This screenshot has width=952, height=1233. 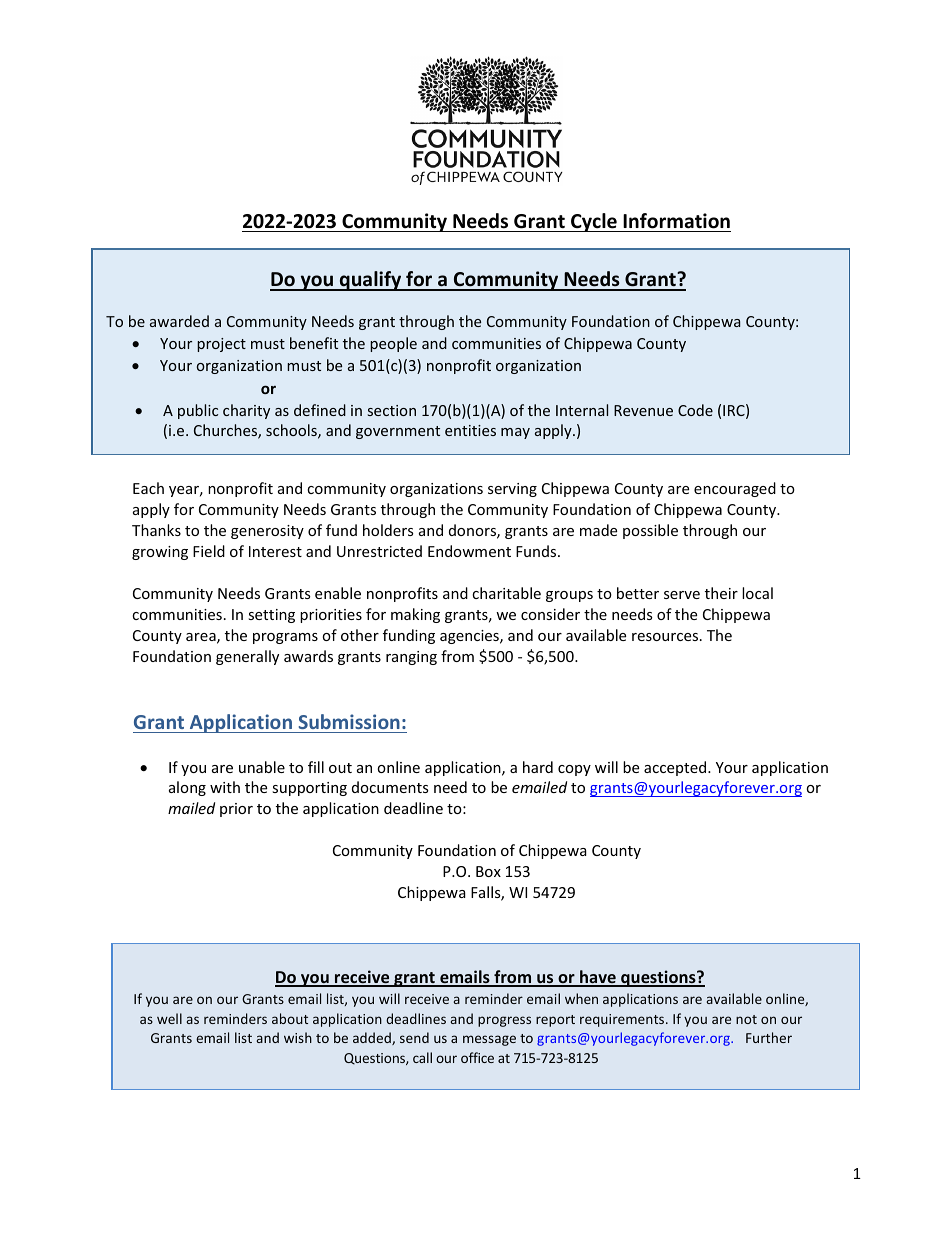 What do you see at coordinates (411, 658) in the screenshot?
I see `ranging` at bounding box center [411, 658].
